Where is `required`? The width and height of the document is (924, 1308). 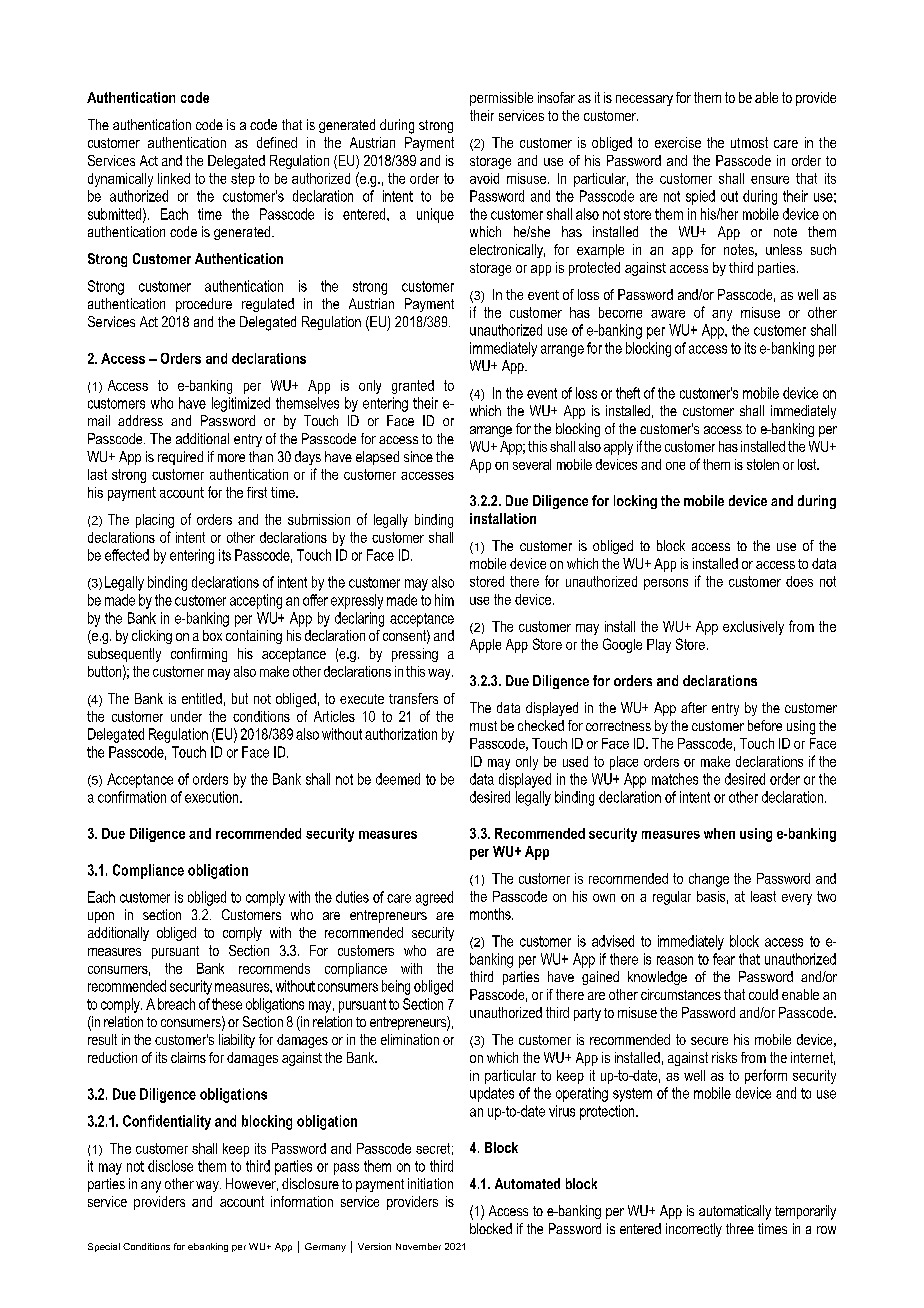
required is located at coordinates (180, 458).
